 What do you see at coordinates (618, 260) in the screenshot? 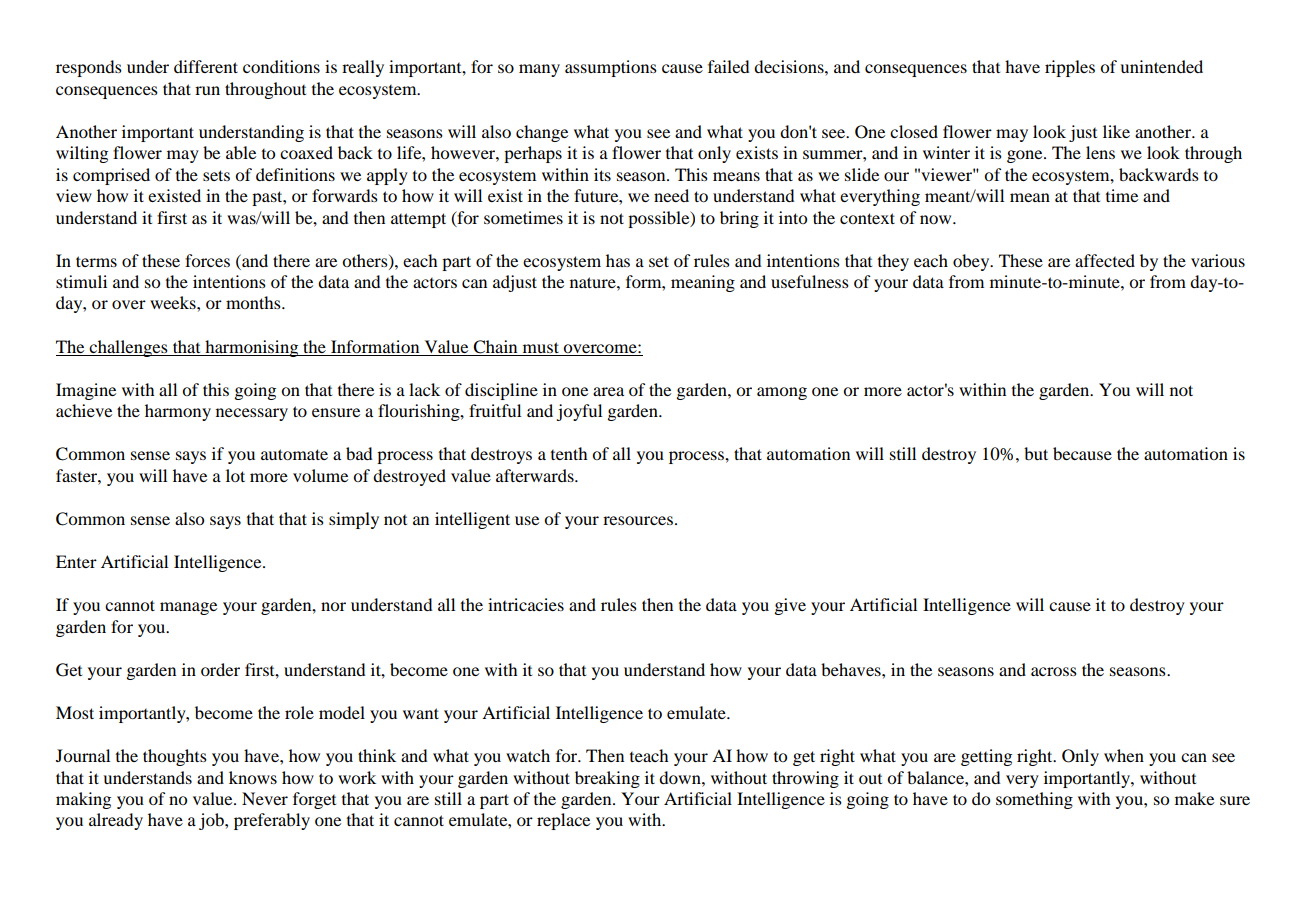
I see `has` at bounding box center [618, 260].
